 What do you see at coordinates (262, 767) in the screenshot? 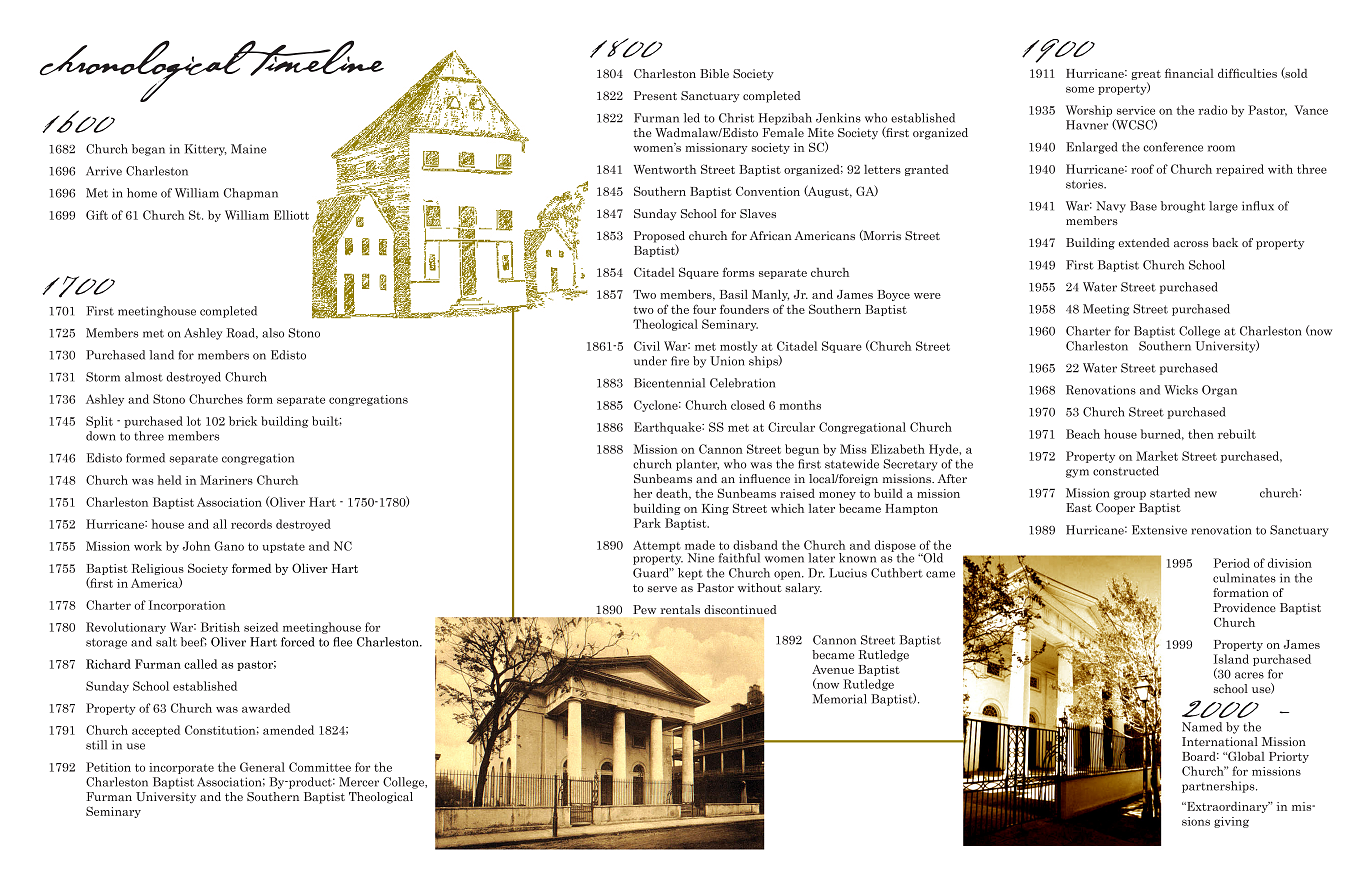
I see `General` at bounding box center [262, 767].
